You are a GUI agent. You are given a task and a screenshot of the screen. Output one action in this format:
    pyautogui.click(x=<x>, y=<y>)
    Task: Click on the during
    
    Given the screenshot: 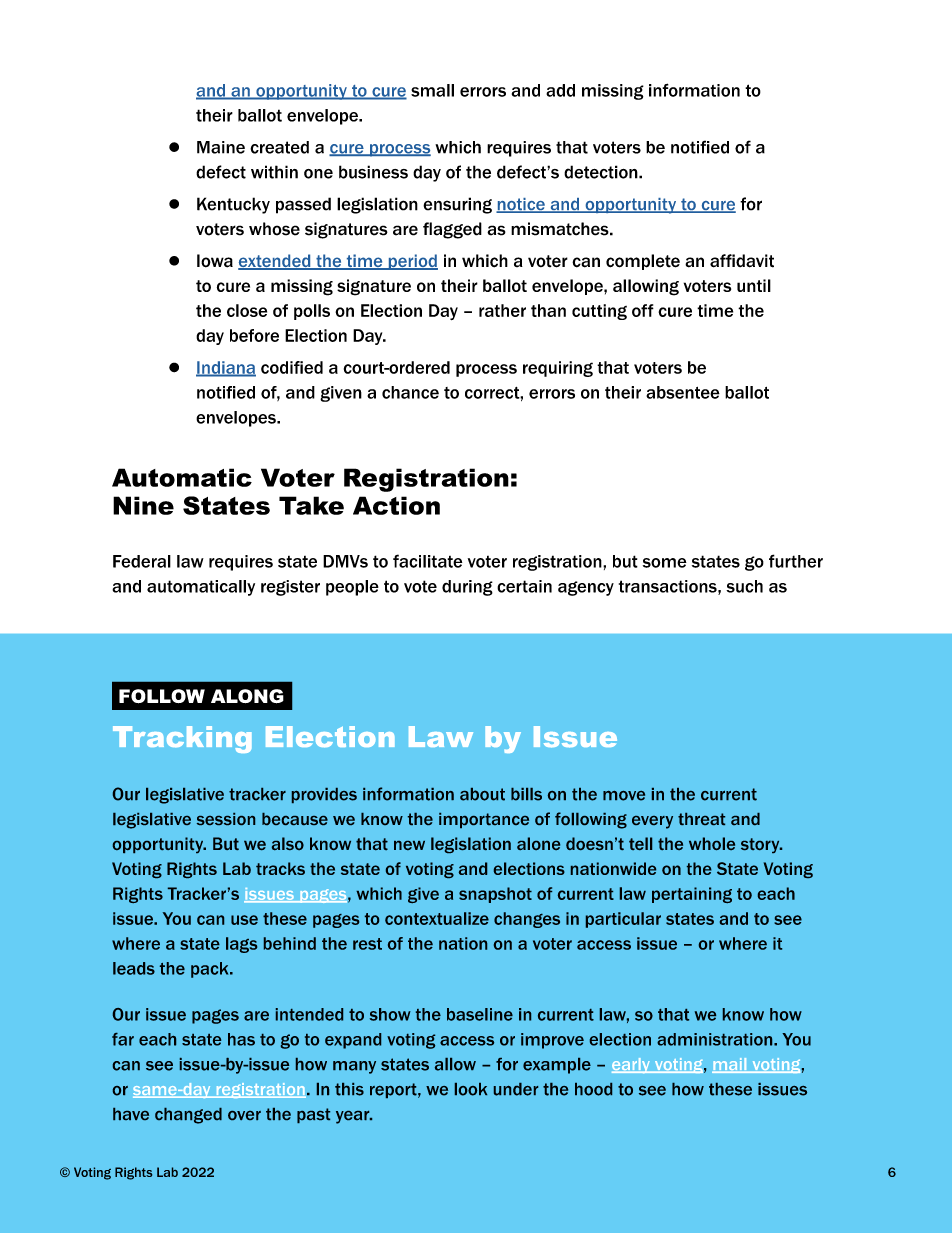 What is the action you would take?
    pyautogui.click(x=467, y=588)
